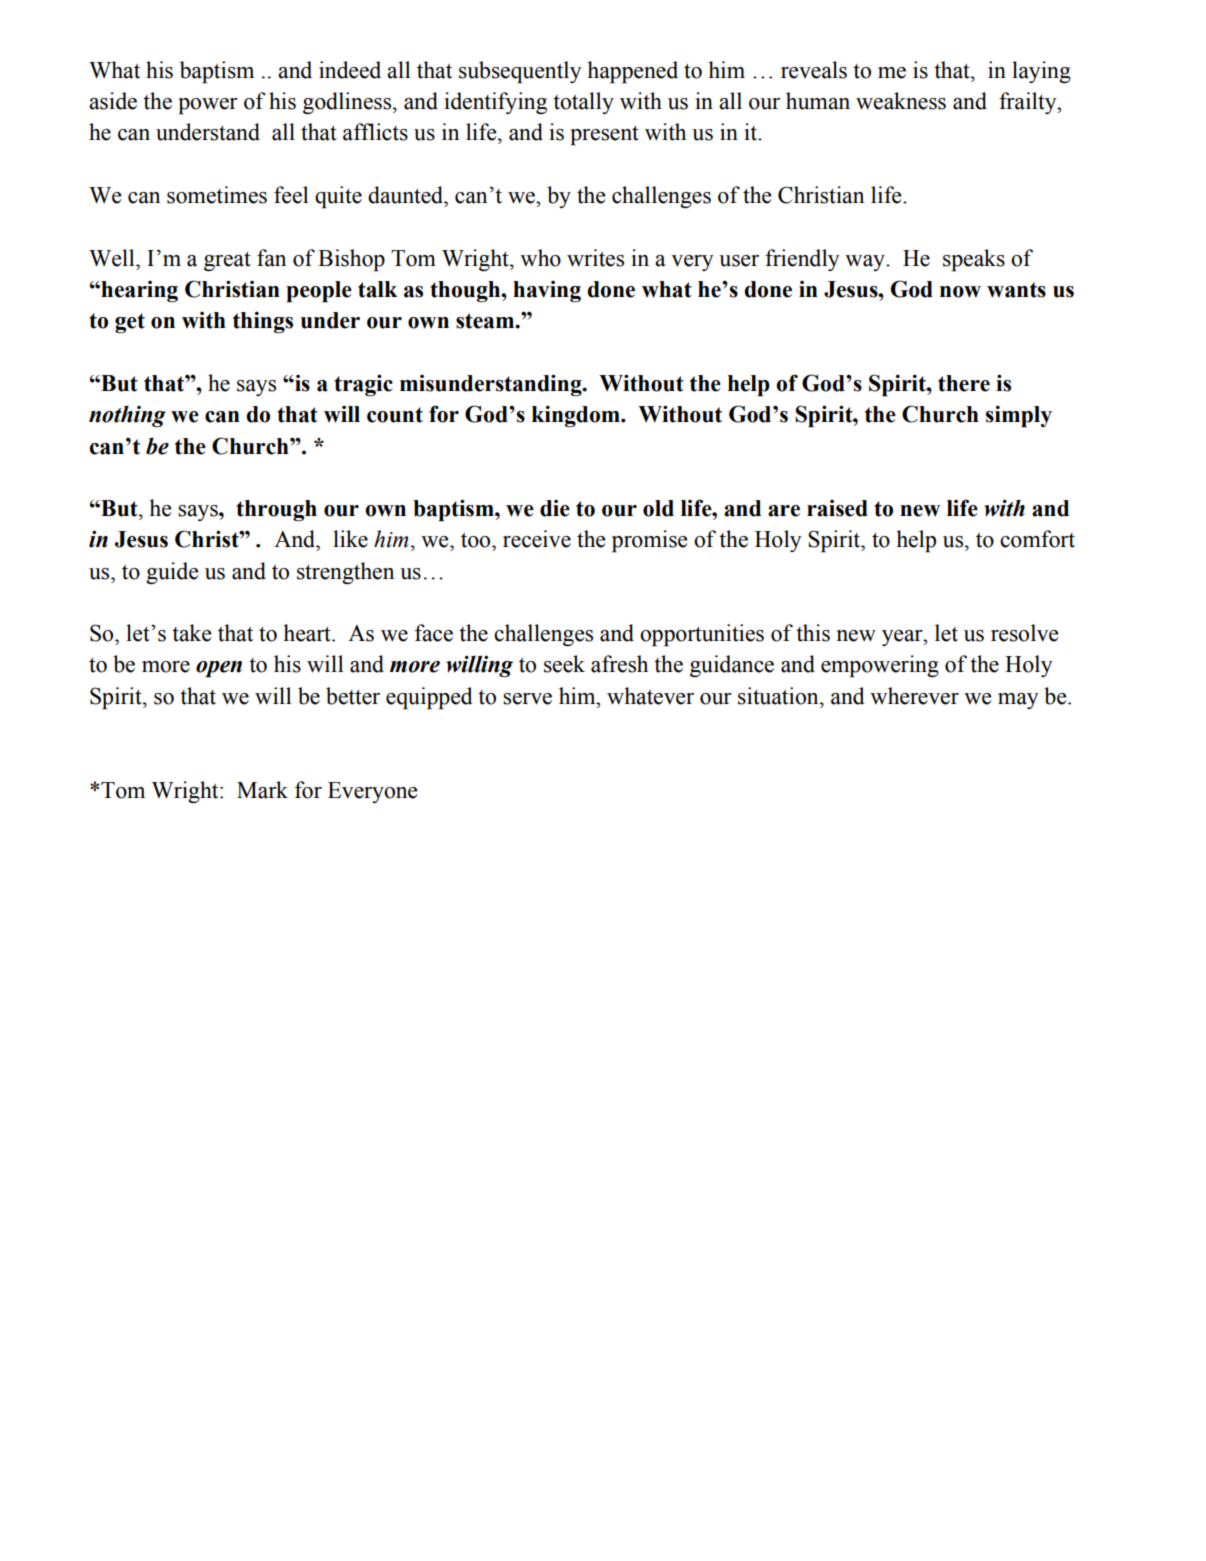  What do you see at coordinates (595, 258) in the image?
I see `writes` at bounding box center [595, 258].
